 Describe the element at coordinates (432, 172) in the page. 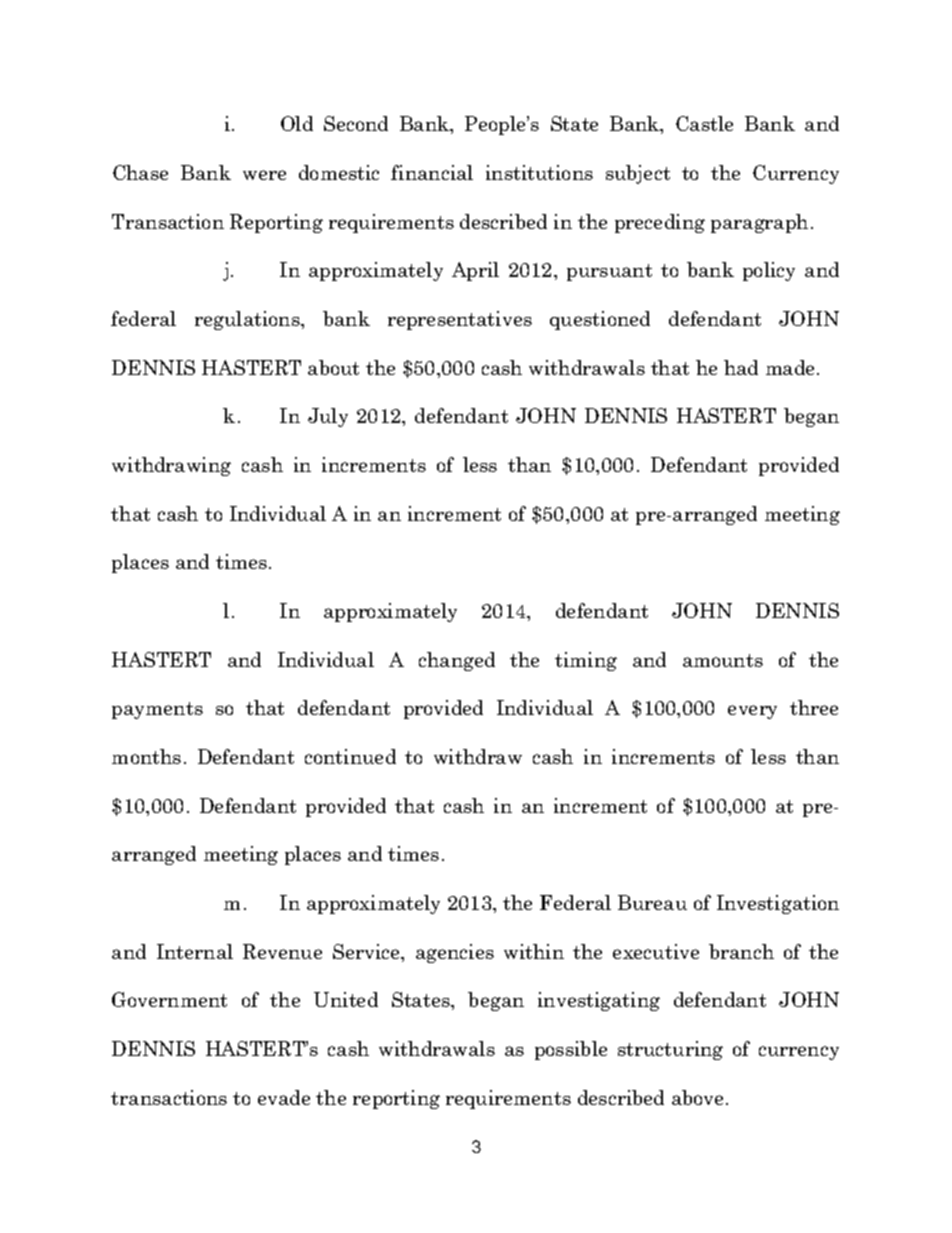

I see `financial` at that location.
